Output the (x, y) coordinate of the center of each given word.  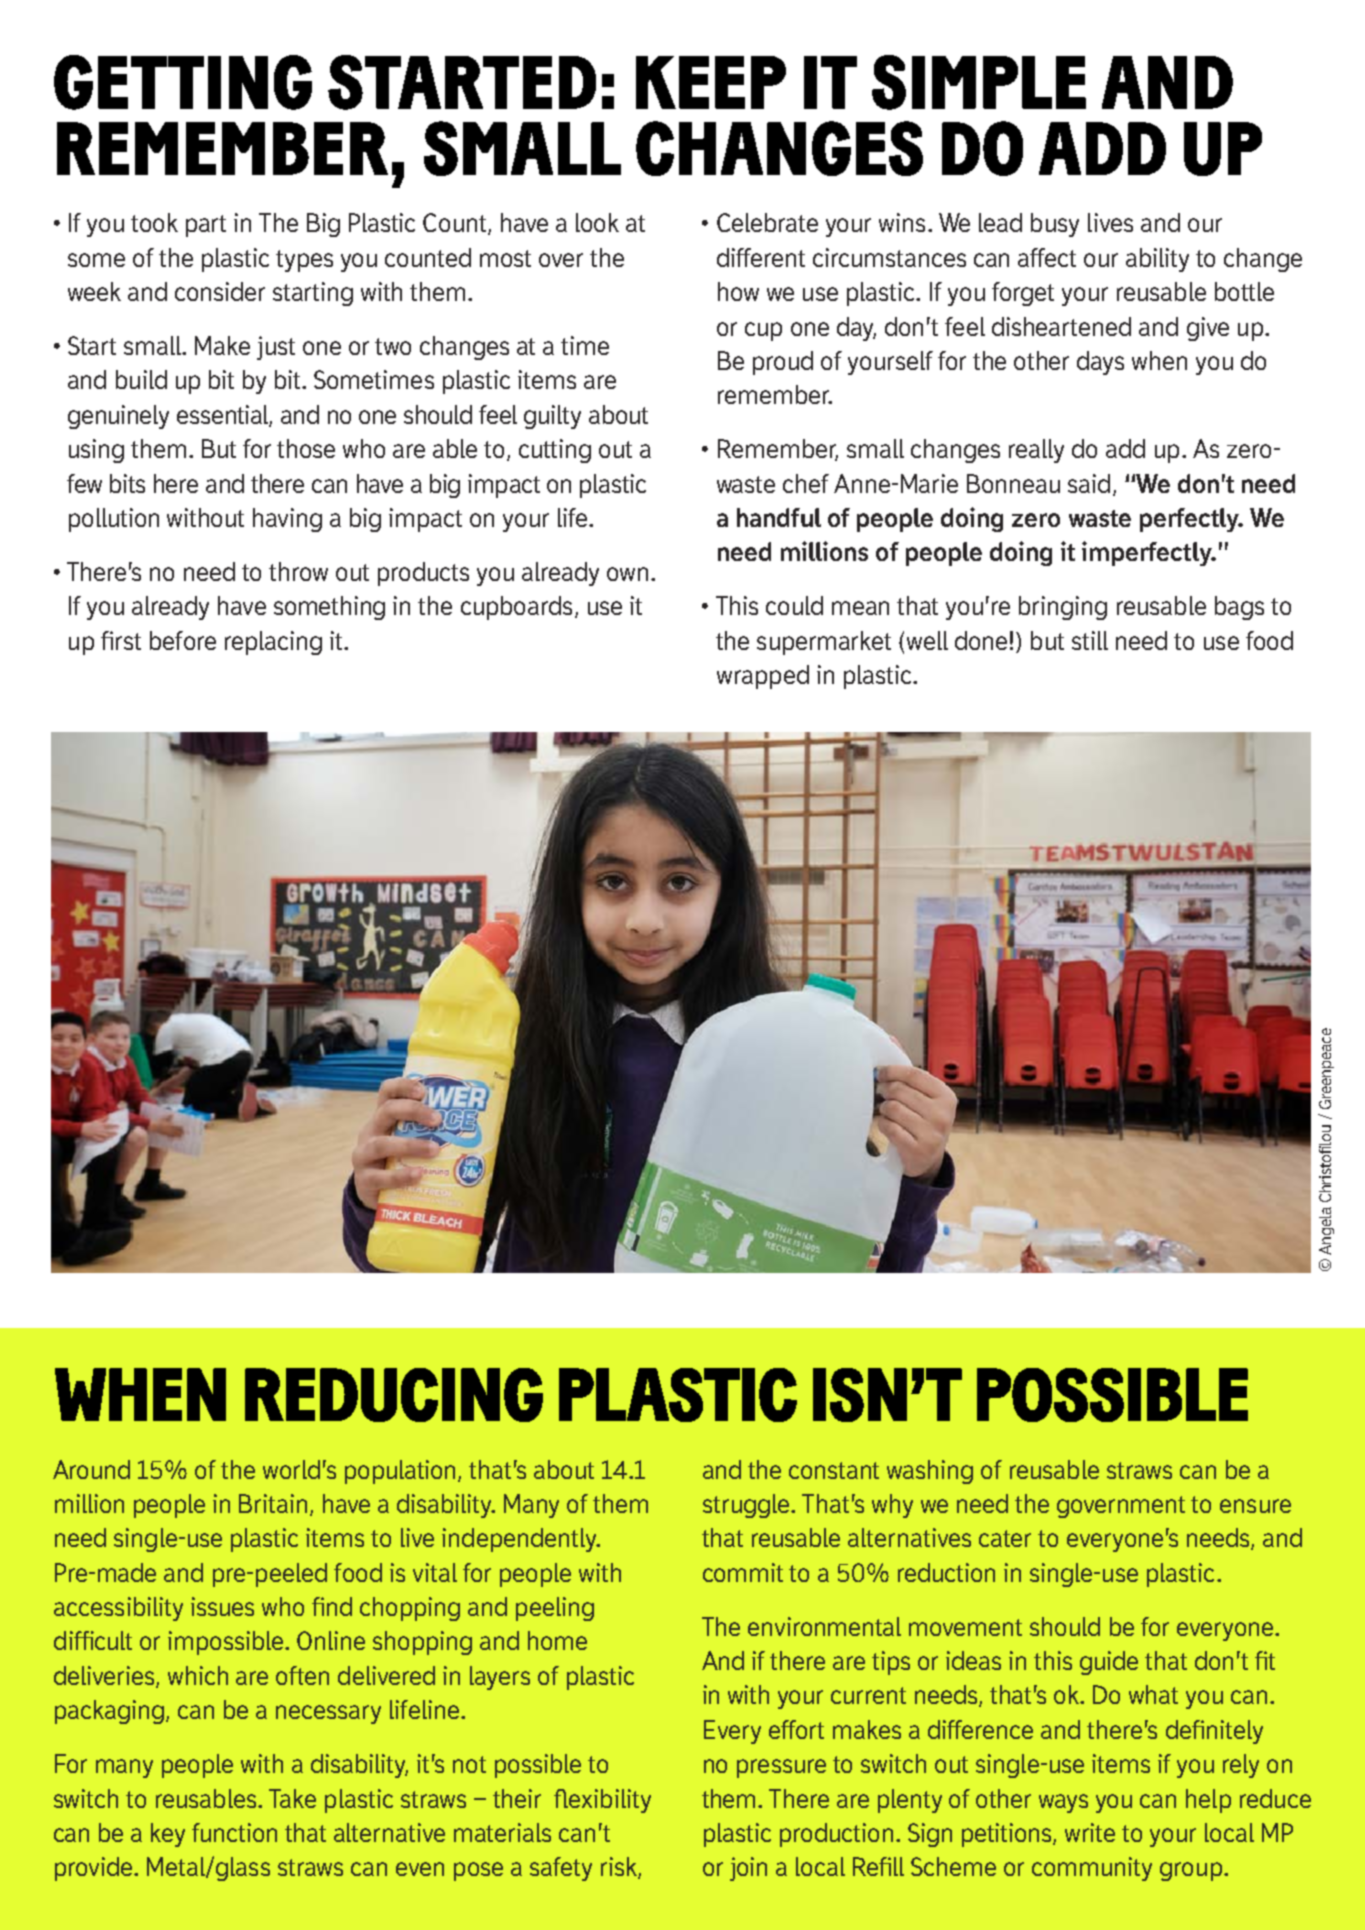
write (1090, 1832)
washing (930, 1472)
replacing (273, 643)
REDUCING (394, 1395)
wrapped (763, 677)
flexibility (602, 1801)
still (1090, 640)
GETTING (183, 82)
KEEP (711, 82)
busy (1055, 225)
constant (834, 1470)
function (234, 1832)
